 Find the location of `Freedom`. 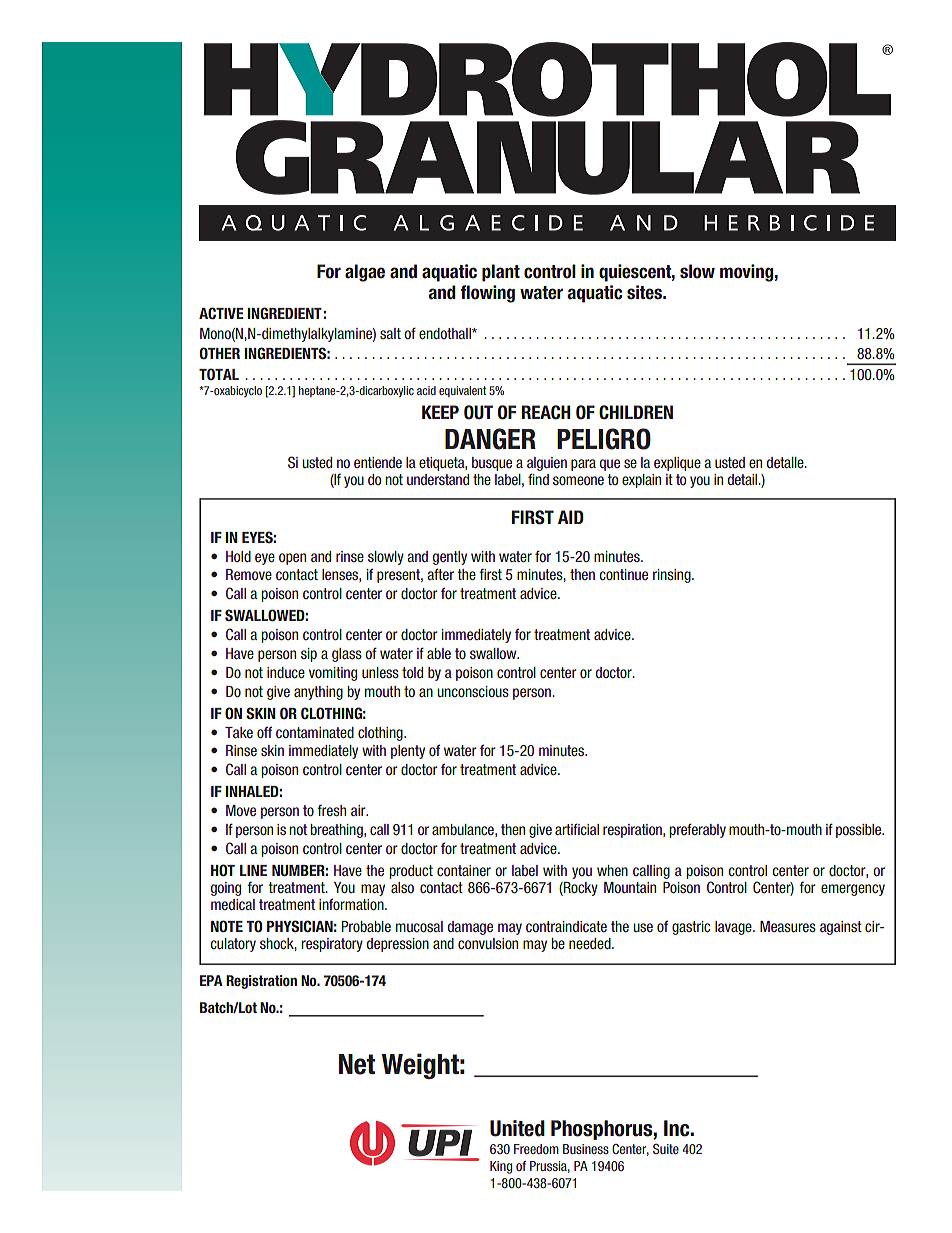

Freedom is located at coordinates (536, 1149).
